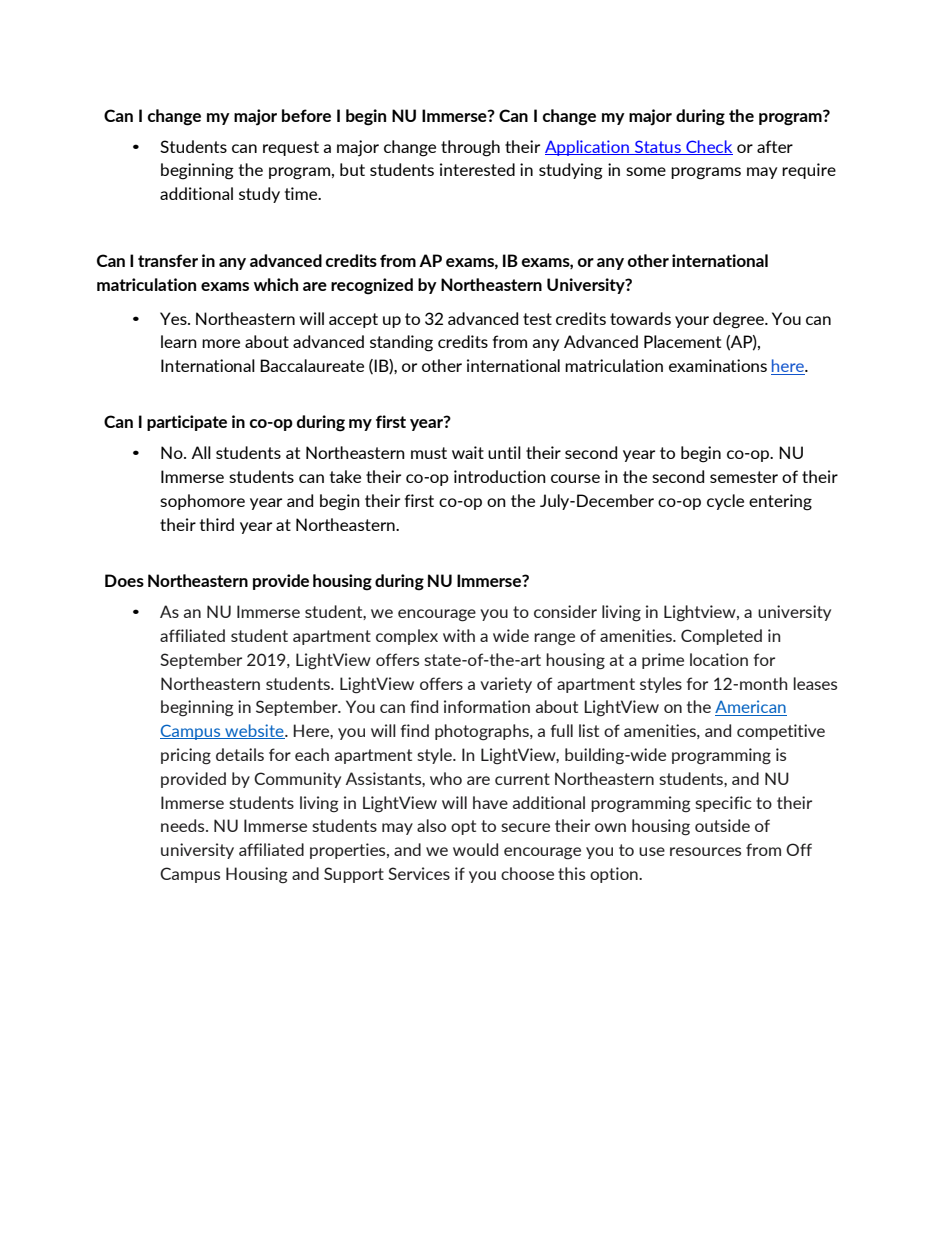 Image resolution: width=952 pixels, height=1233 pixels. I want to click on would, so click(475, 849).
